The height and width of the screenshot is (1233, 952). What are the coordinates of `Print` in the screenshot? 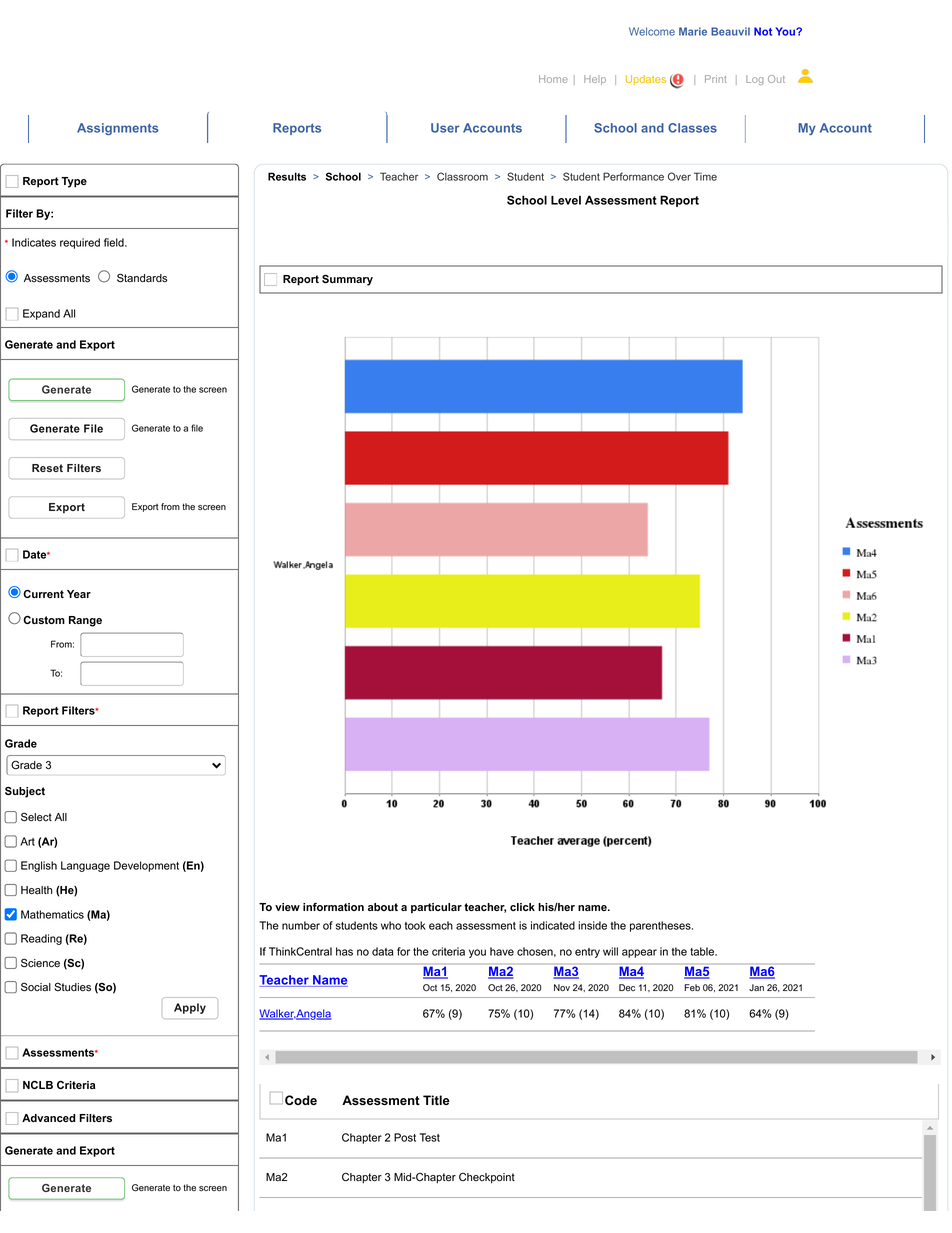 It's located at (716, 79).
